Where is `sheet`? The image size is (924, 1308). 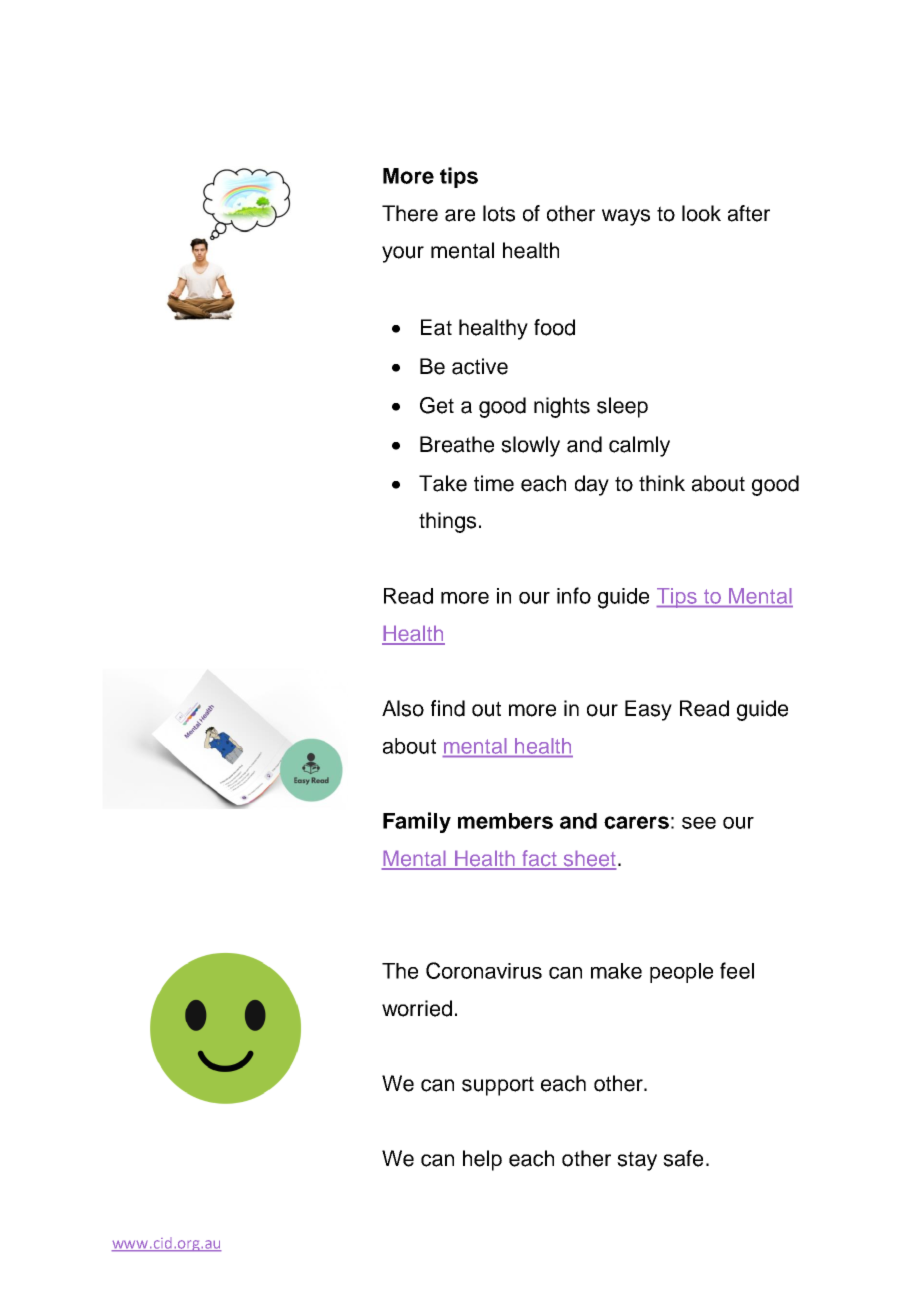 sheet is located at coordinates (589, 859).
